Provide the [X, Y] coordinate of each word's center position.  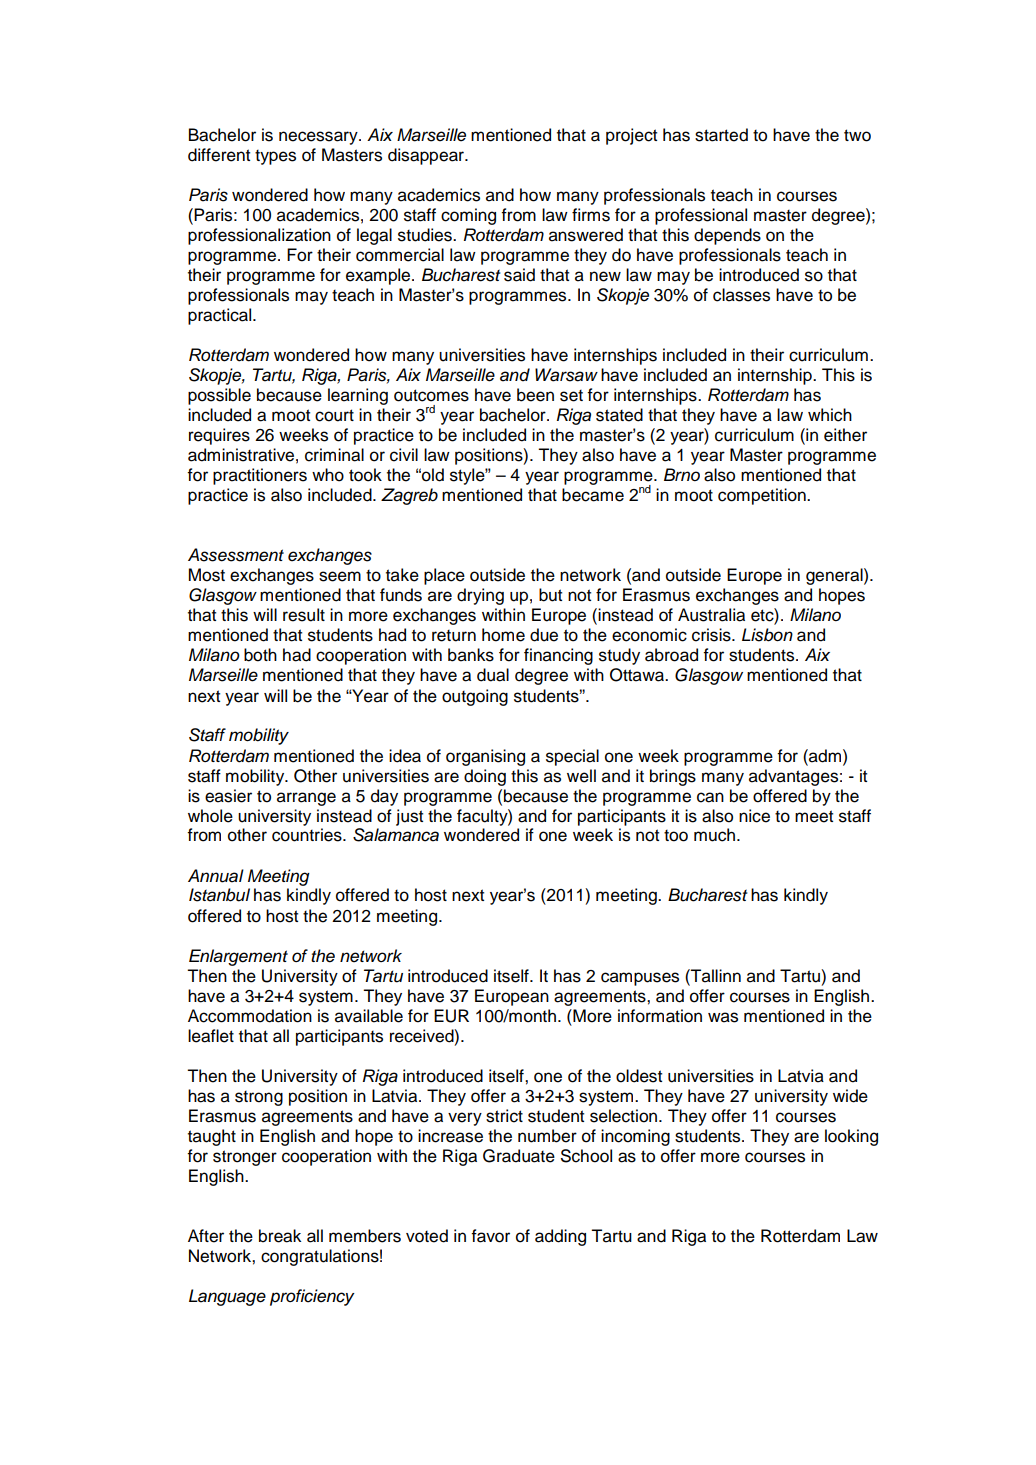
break [280, 1236]
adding [560, 1237]
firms [591, 215]
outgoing [475, 697]
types [275, 157]
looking [851, 1137]
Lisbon [767, 635]
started [721, 135]
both [260, 655]
